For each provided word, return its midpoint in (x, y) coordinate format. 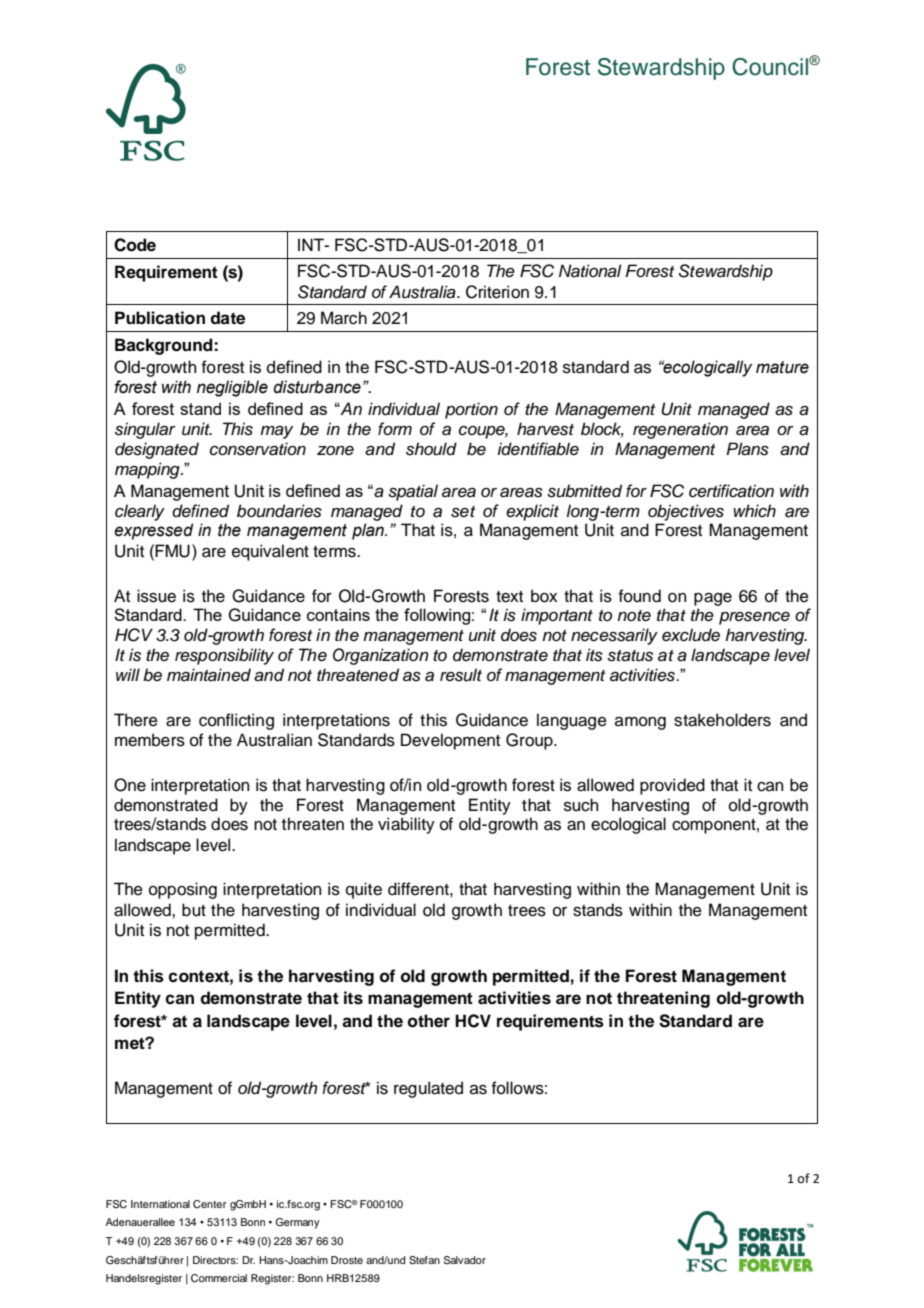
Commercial (219, 1278)
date (227, 318)
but (194, 910)
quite (364, 890)
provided (672, 786)
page (713, 599)
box (544, 596)
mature (782, 367)
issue (156, 596)
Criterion (497, 292)
